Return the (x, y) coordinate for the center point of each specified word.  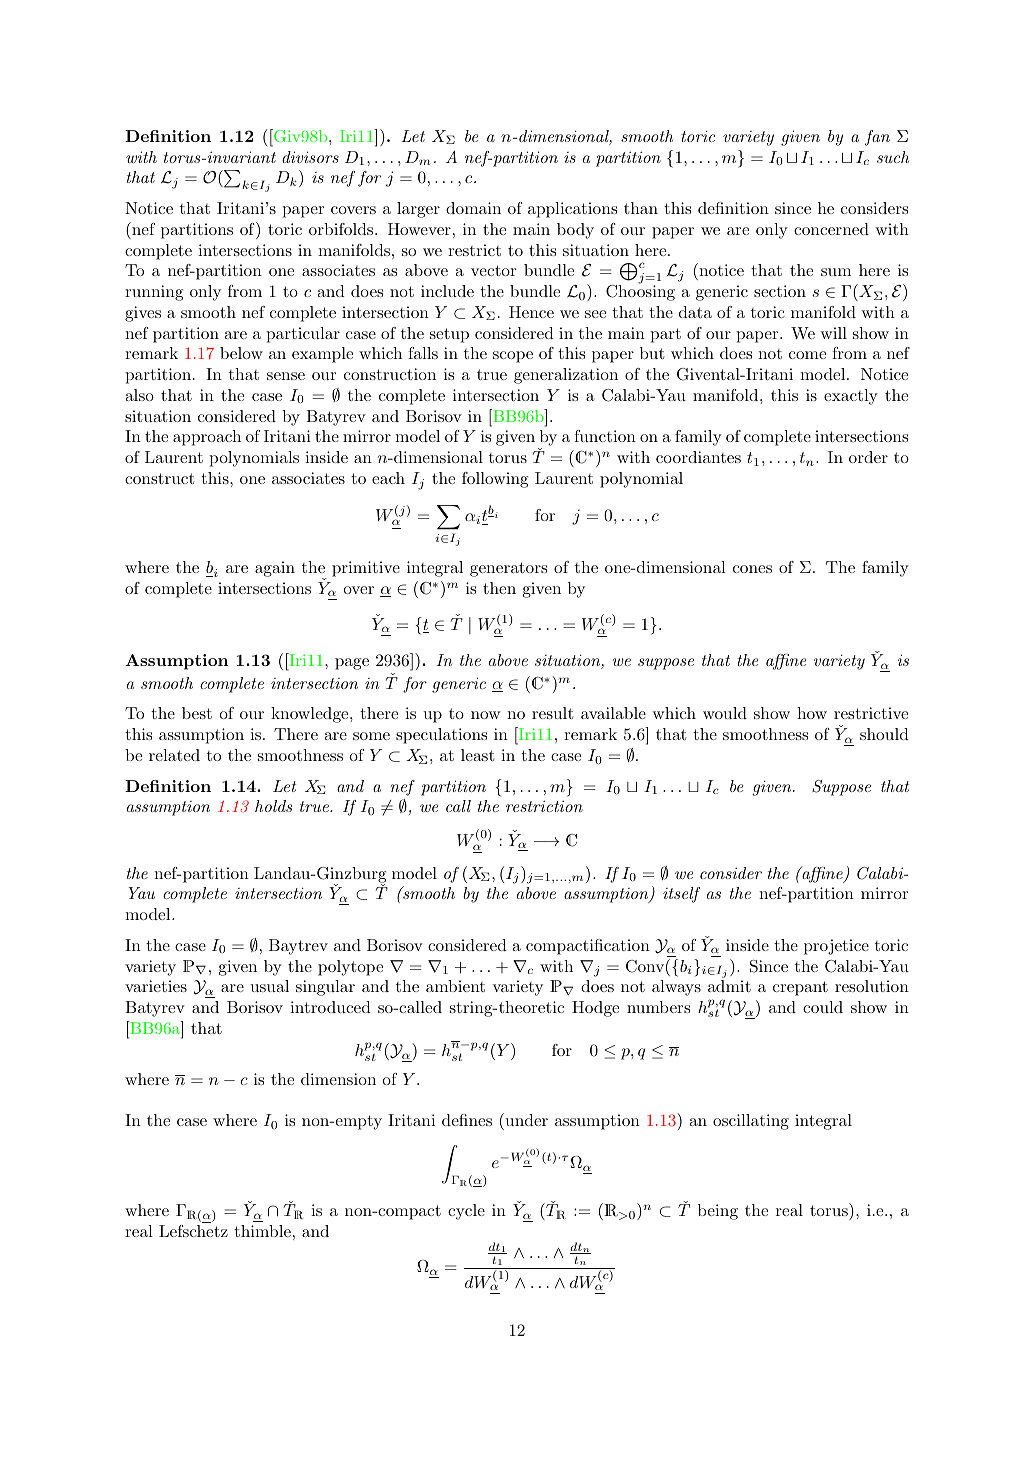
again (275, 569)
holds (273, 806)
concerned (831, 229)
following (495, 480)
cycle (466, 1212)
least (478, 755)
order (868, 457)
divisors (310, 157)
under (525, 1119)
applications (572, 210)
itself (681, 895)
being (718, 1212)
